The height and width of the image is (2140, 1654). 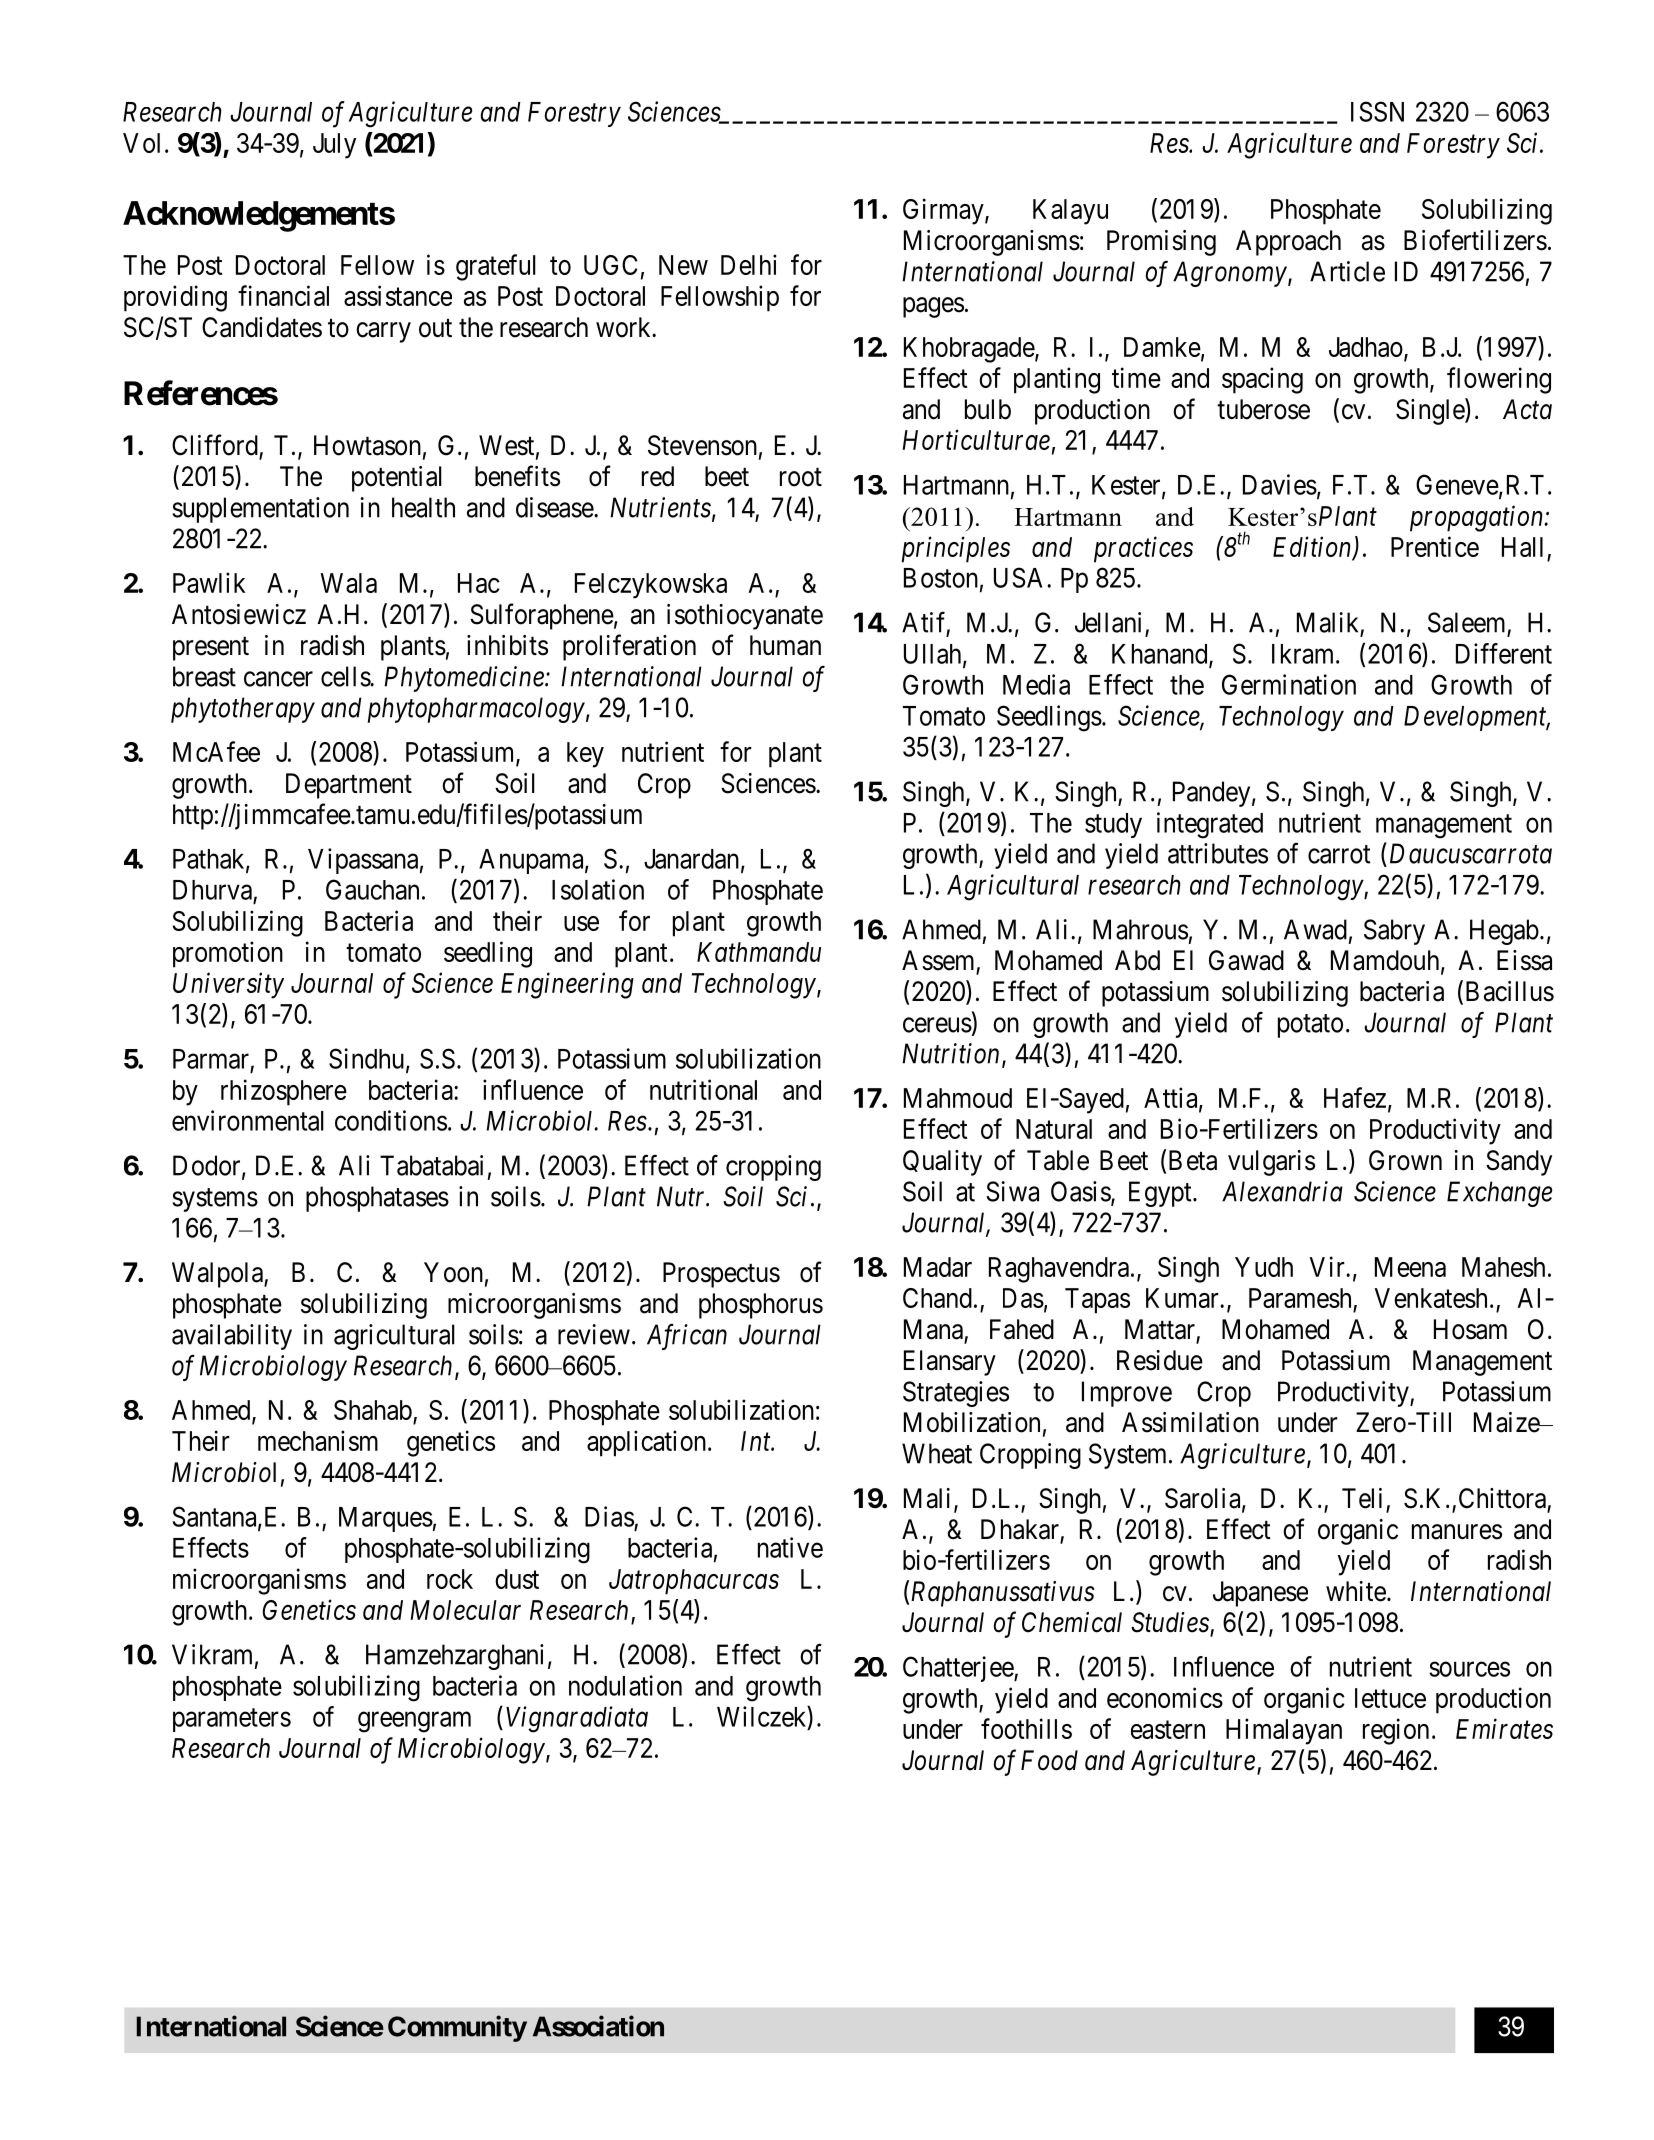 What do you see at coordinates (1377, 111) in the image?
I see `ISSN` at bounding box center [1377, 111].
